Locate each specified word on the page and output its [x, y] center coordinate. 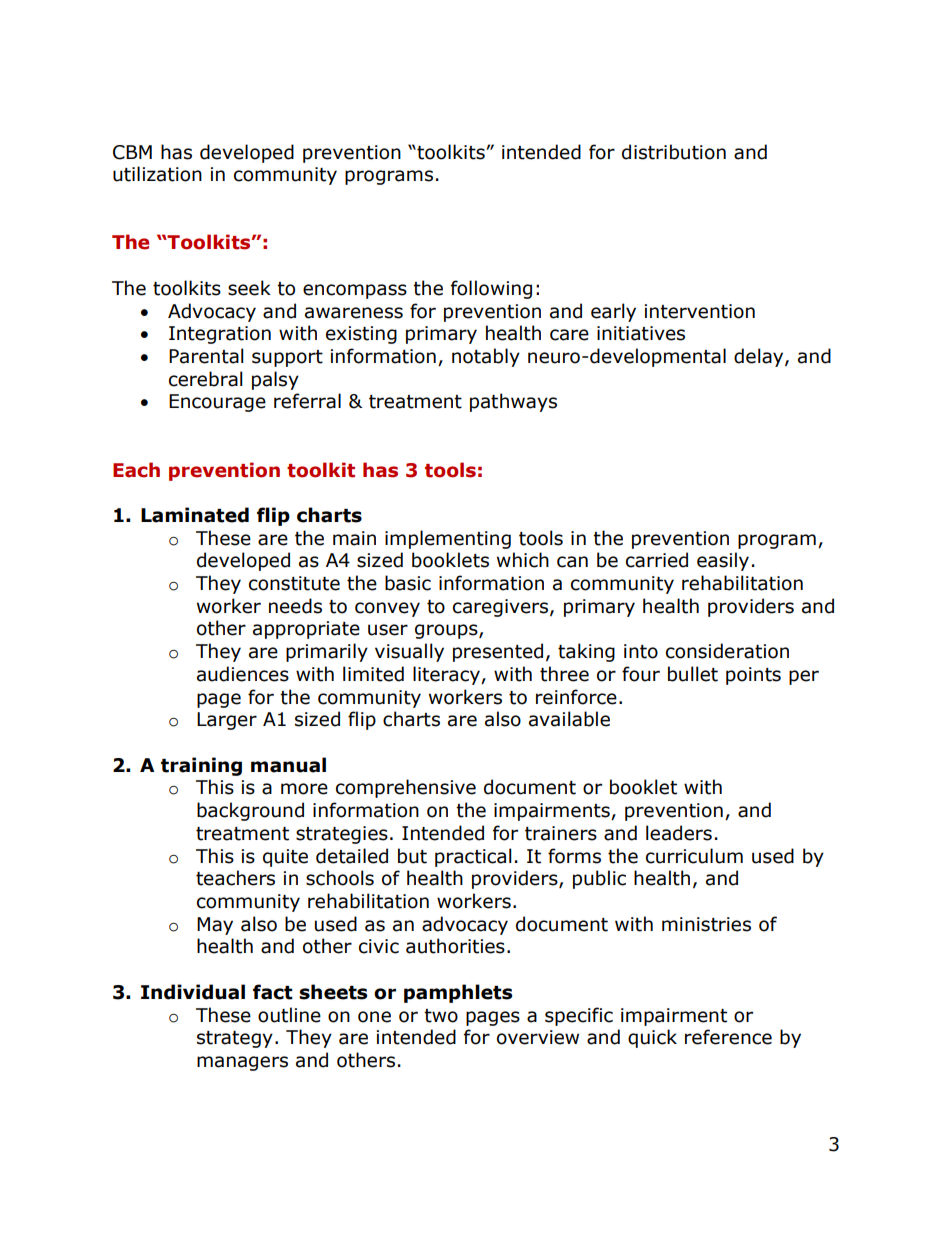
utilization [157, 174]
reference [728, 1037]
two [441, 1016]
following [491, 289]
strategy [235, 1039]
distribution [674, 152]
